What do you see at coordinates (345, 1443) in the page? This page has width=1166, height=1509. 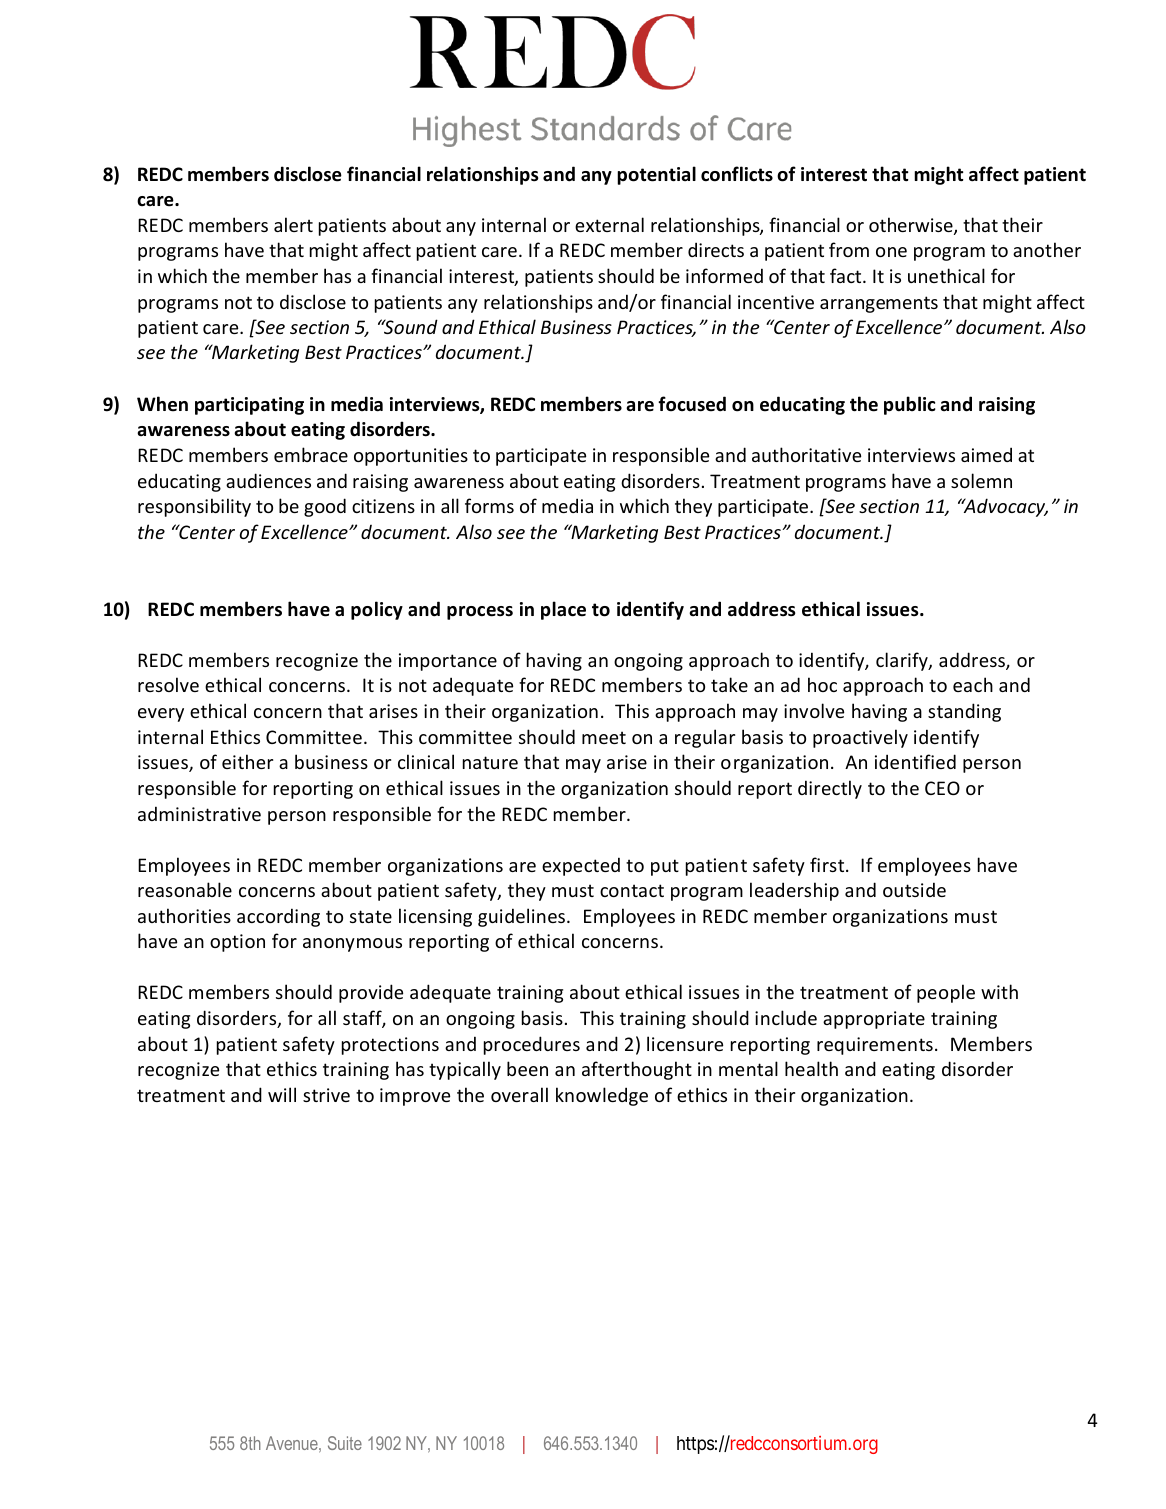 I see `Suite` at bounding box center [345, 1443].
